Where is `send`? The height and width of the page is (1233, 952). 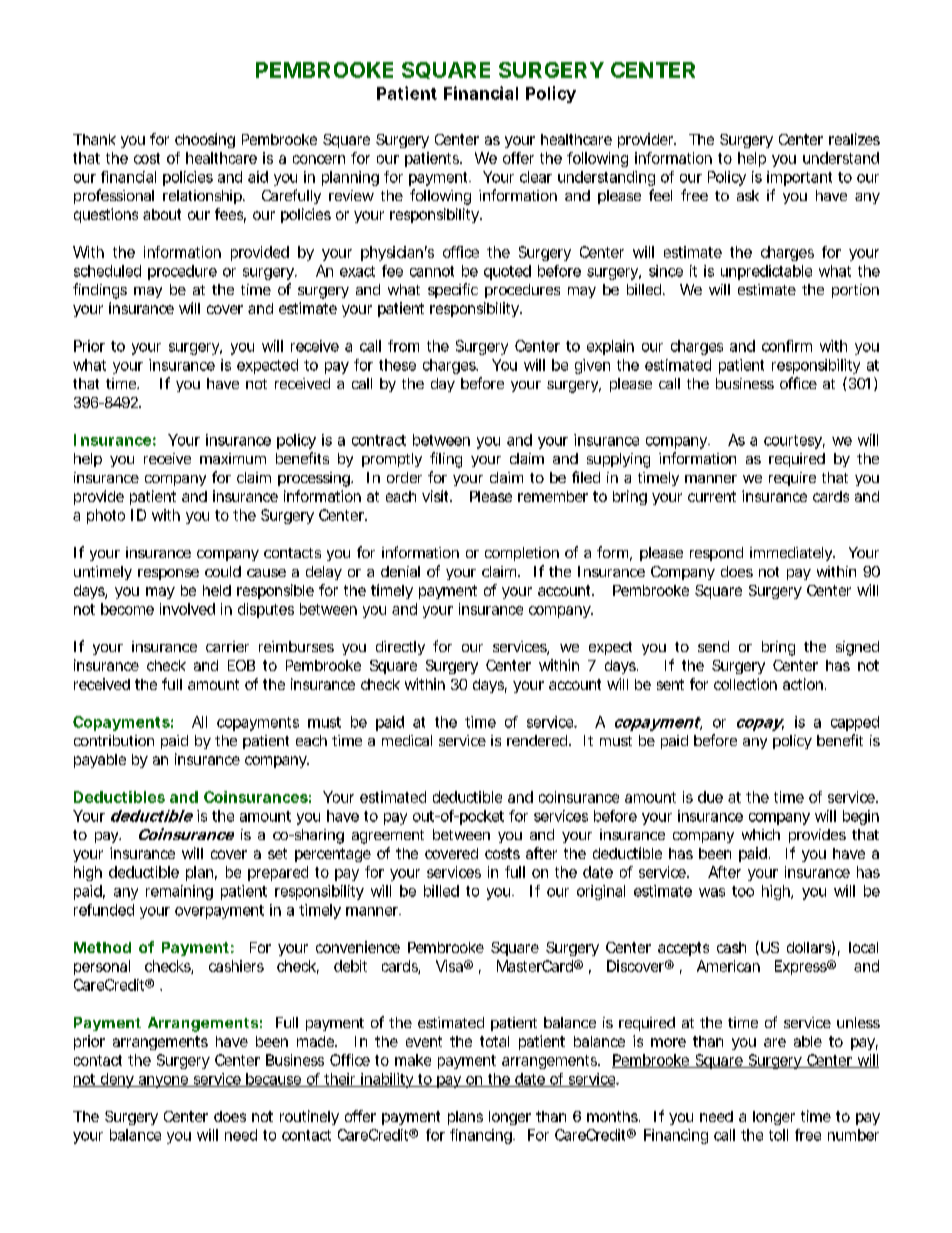 send is located at coordinates (713, 646).
